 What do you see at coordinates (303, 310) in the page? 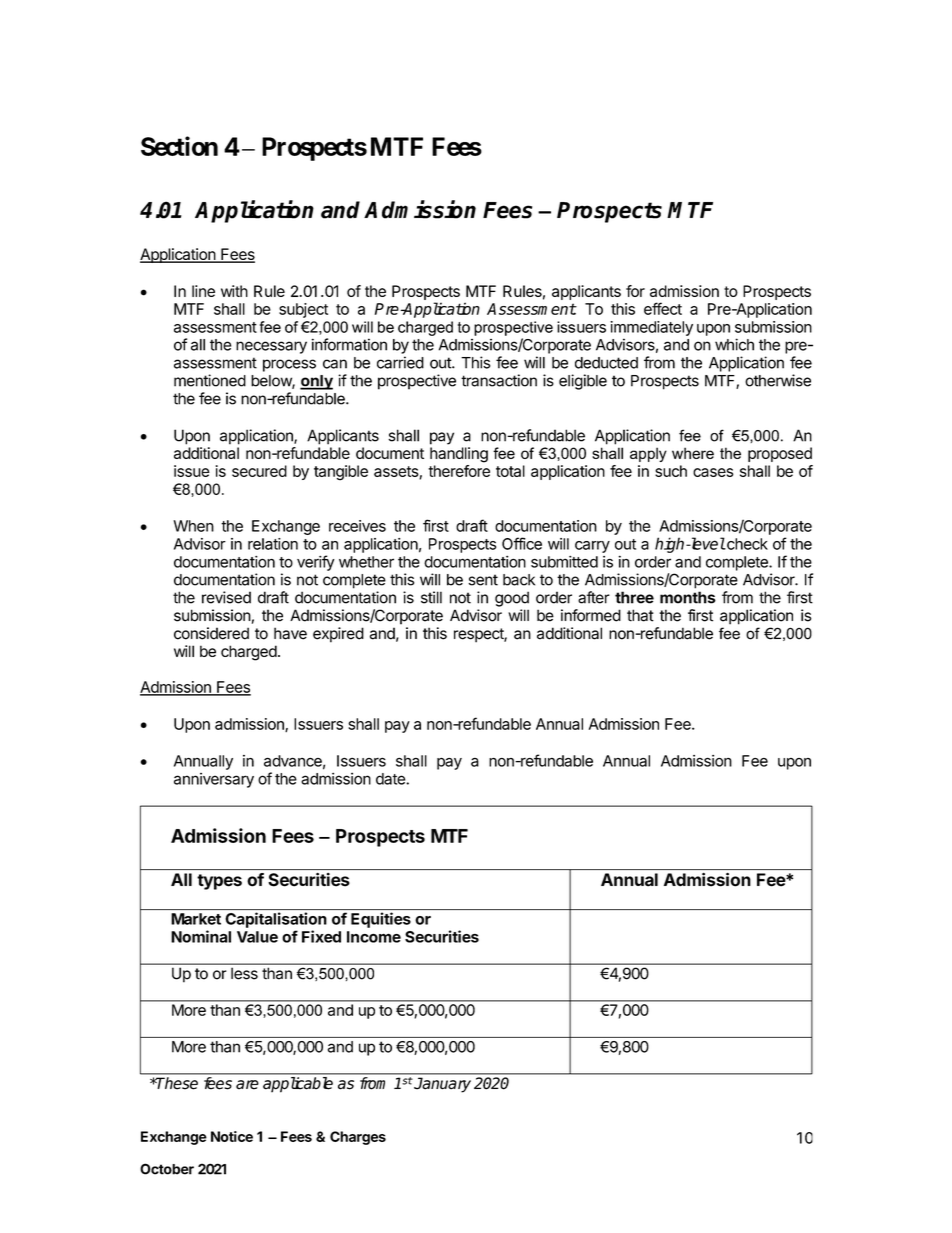
I see `subject` at bounding box center [303, 310].
